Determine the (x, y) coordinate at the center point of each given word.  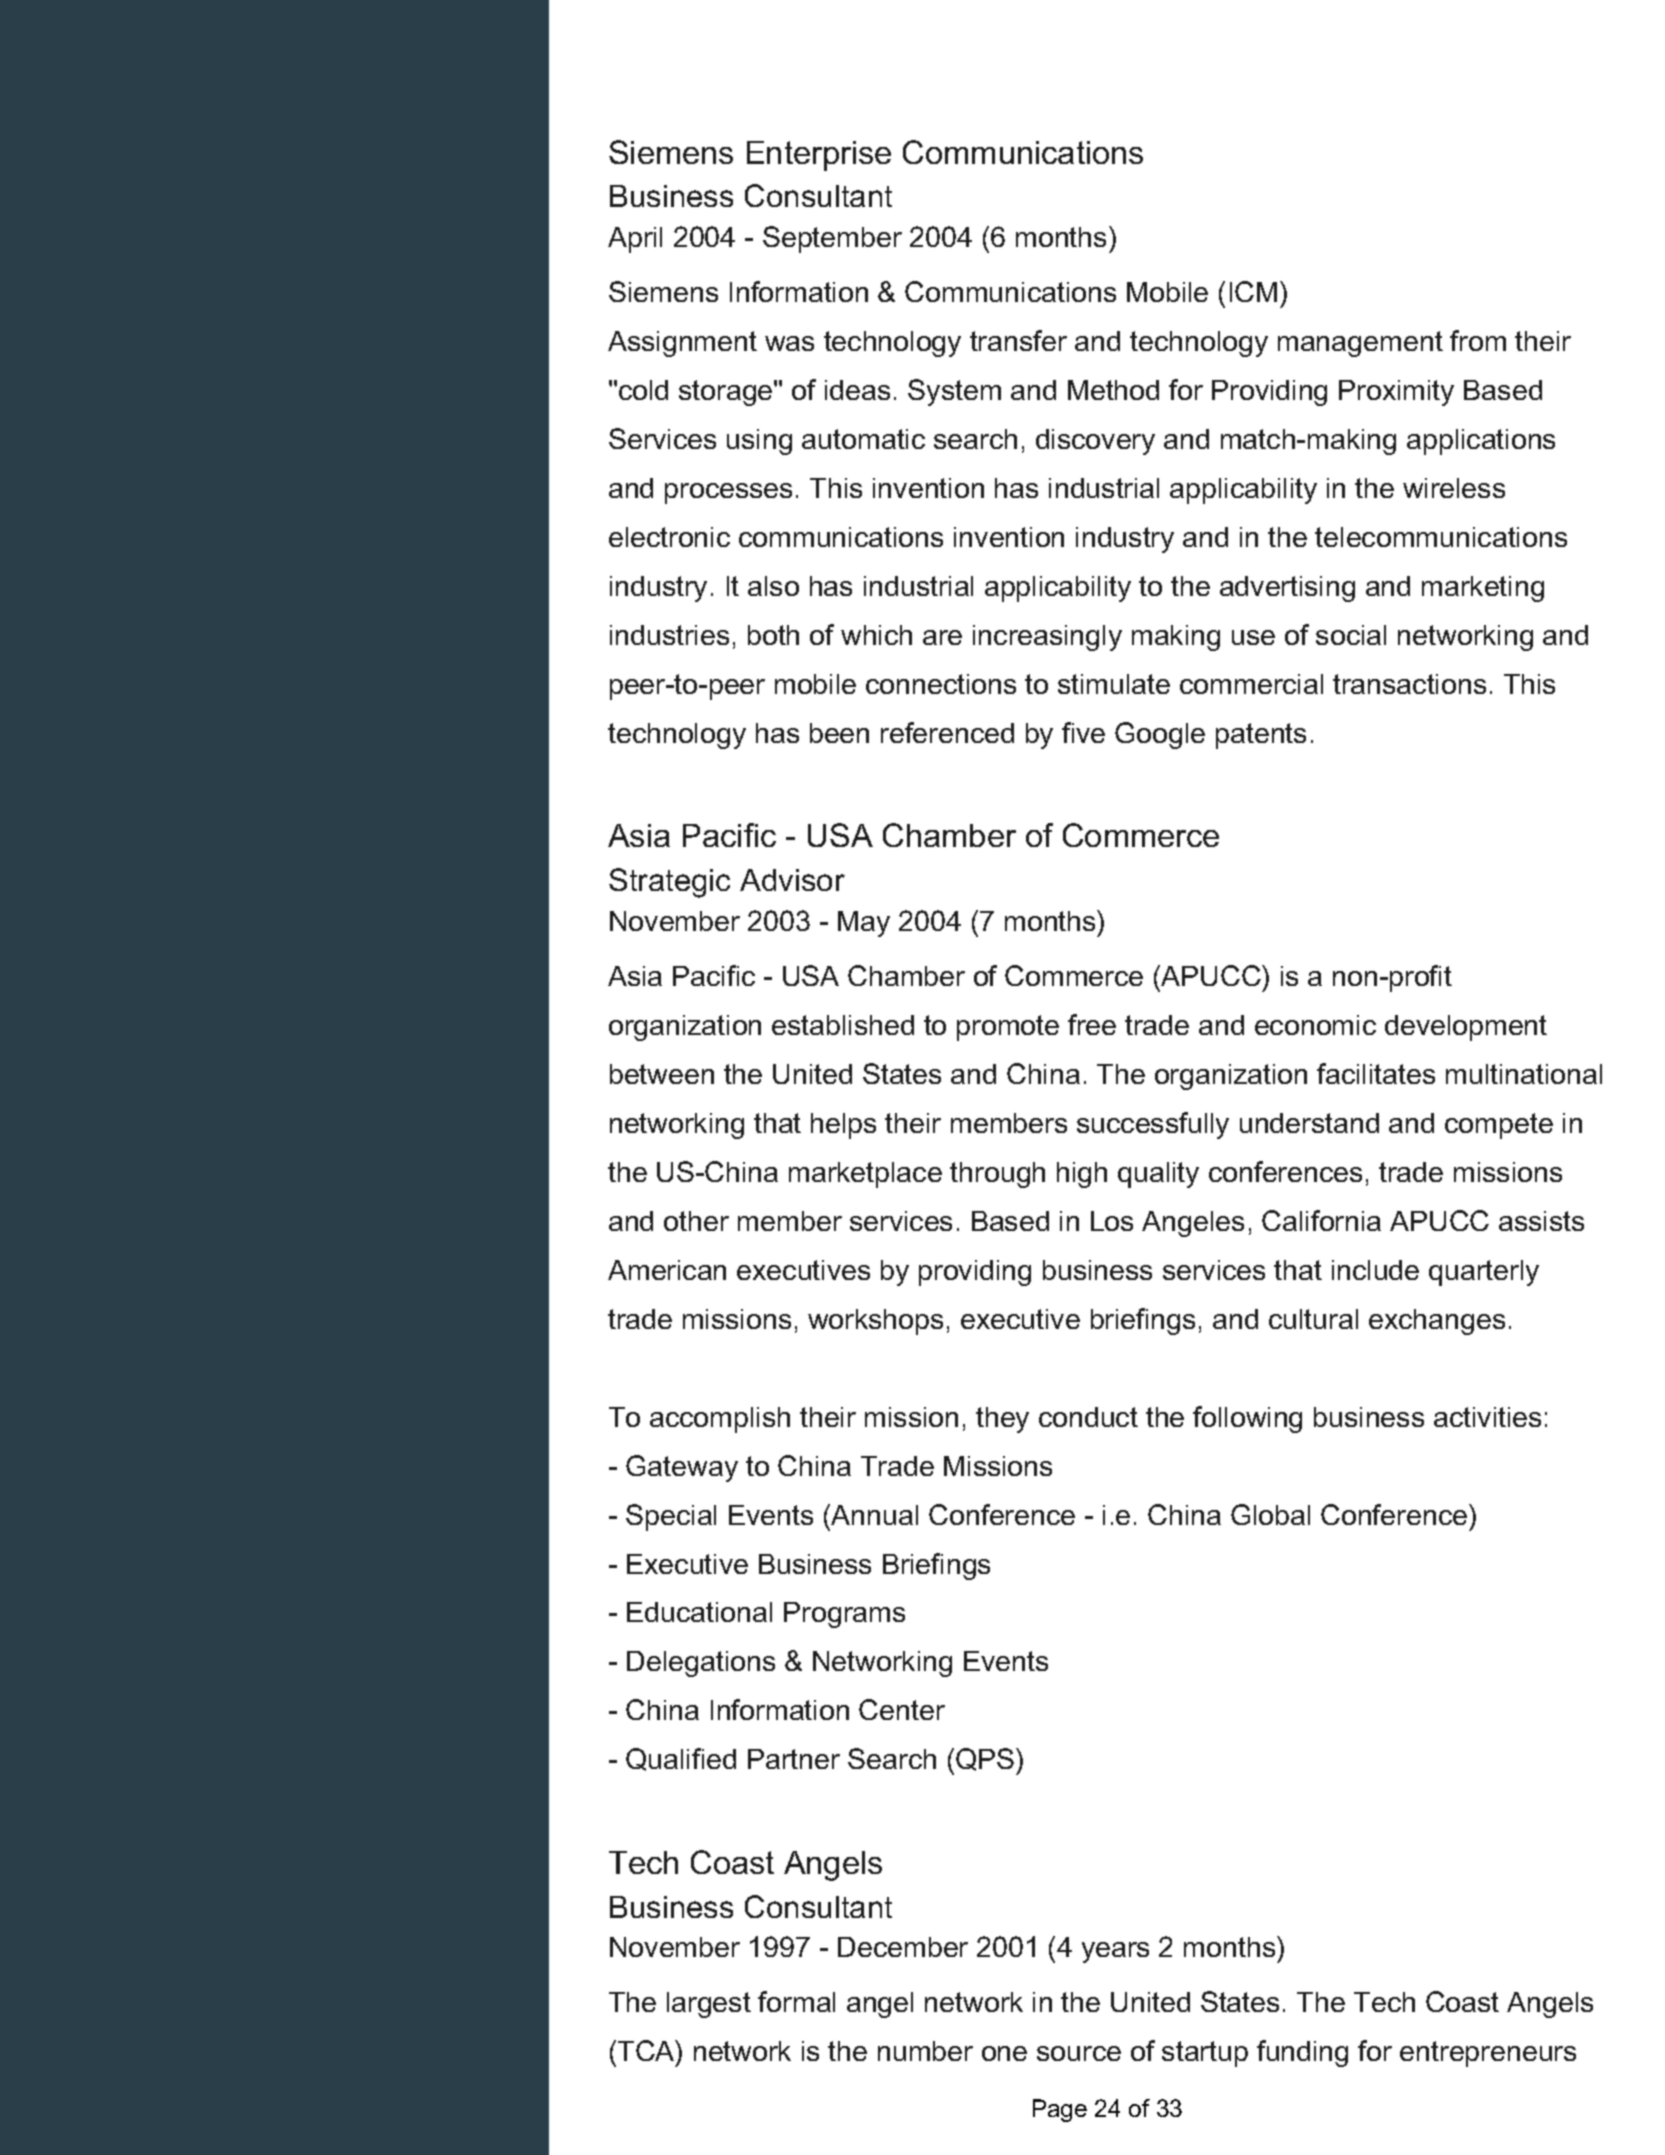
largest (709, 2005)
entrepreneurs (1488, 2054)
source (1079, 2053)
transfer (1018, 340)
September (832, 239)
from (1478, 340)
